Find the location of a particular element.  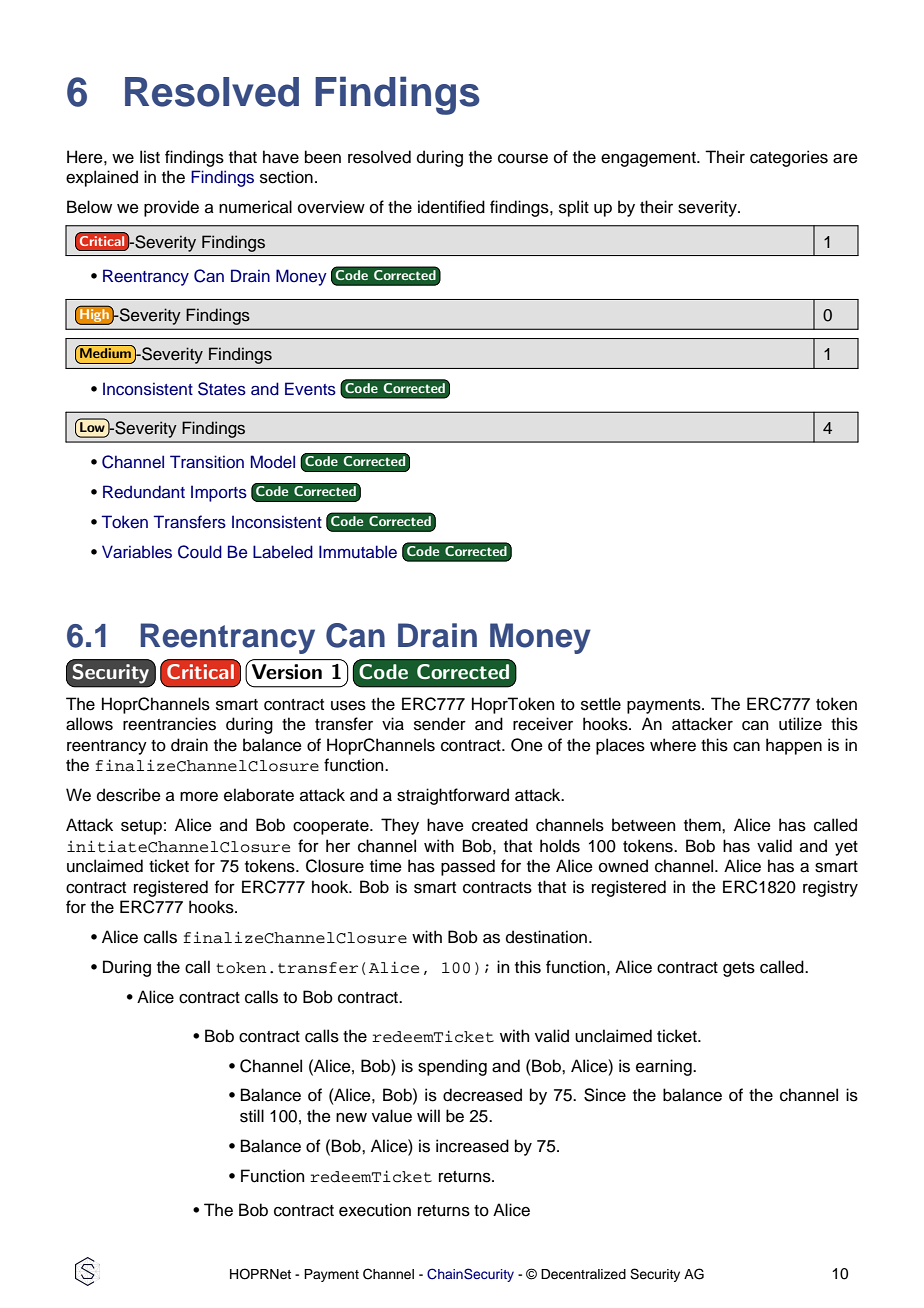

identified is located at coordinates (451, 207).
